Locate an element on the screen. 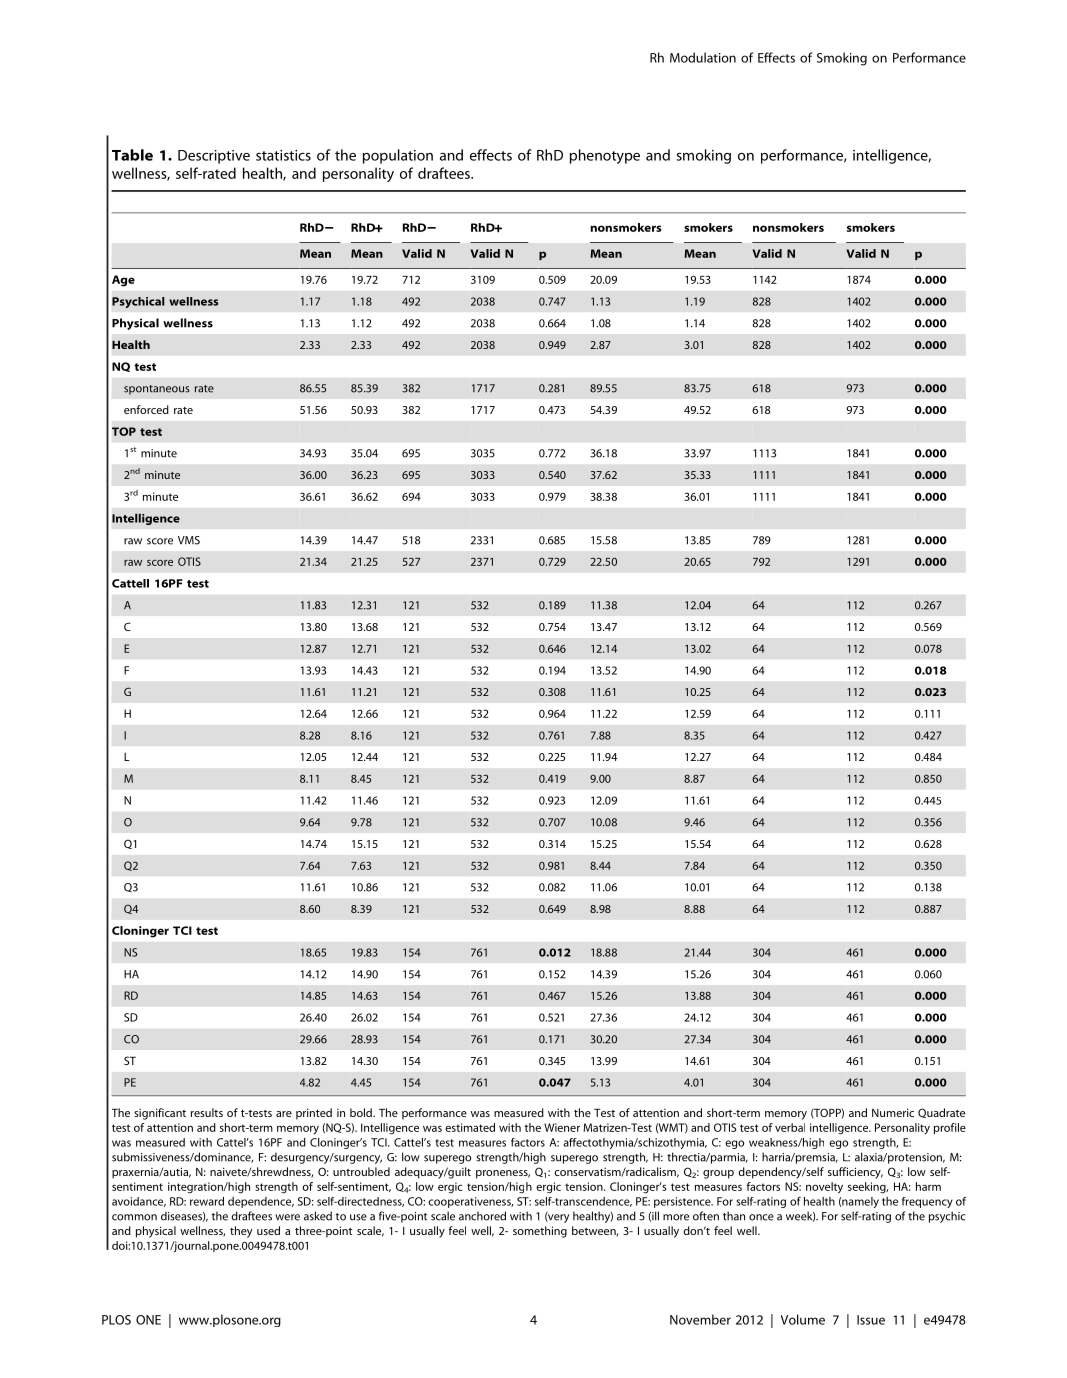 This screenshot has width=1067, height=1378. Descriptive is located at coordinates (214, 157).
